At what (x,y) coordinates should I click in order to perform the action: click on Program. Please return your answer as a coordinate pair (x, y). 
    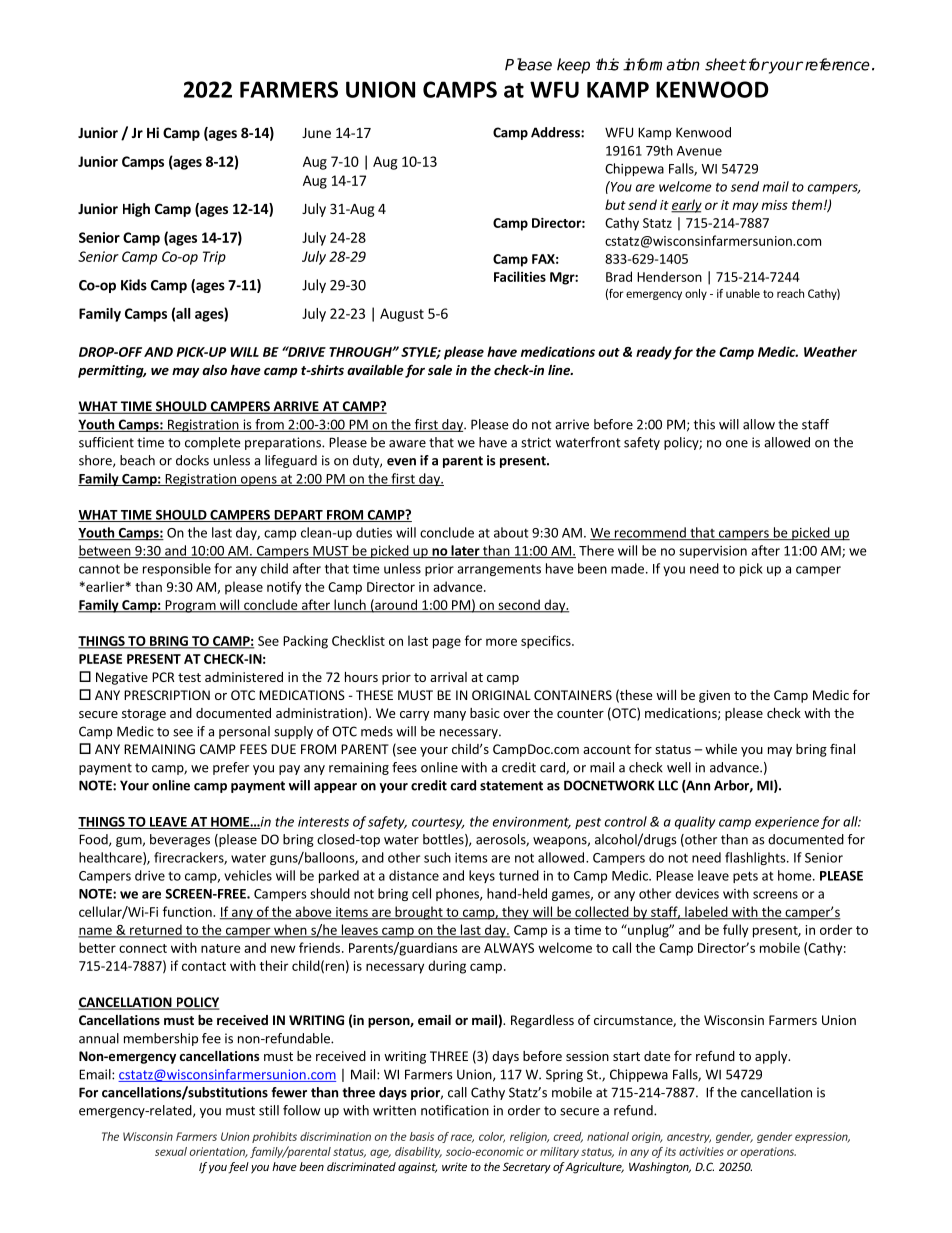
    Looking at the image, I should click on (190, 606).
